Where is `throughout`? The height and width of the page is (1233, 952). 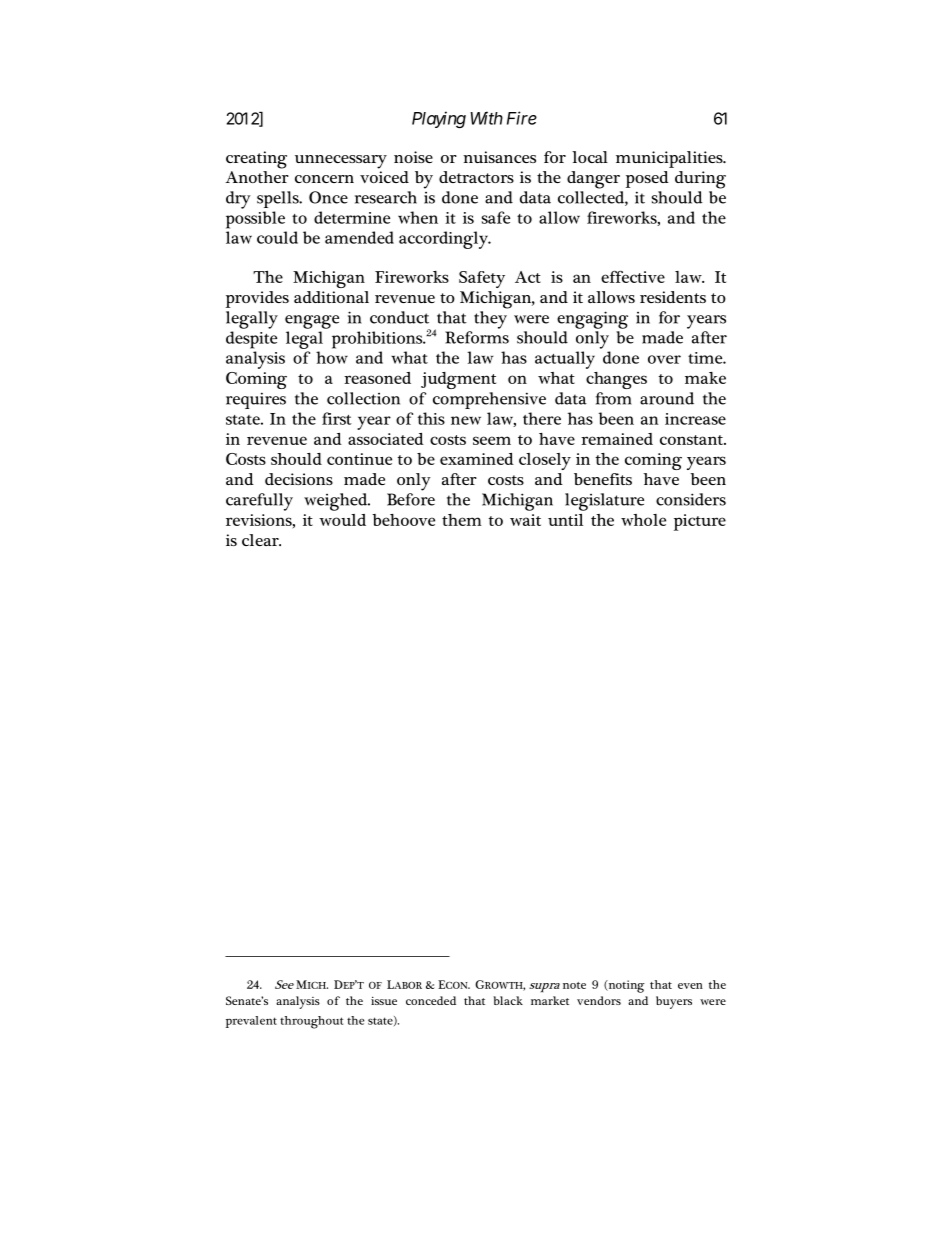
throughout is located at coordinates (311, 1022).
